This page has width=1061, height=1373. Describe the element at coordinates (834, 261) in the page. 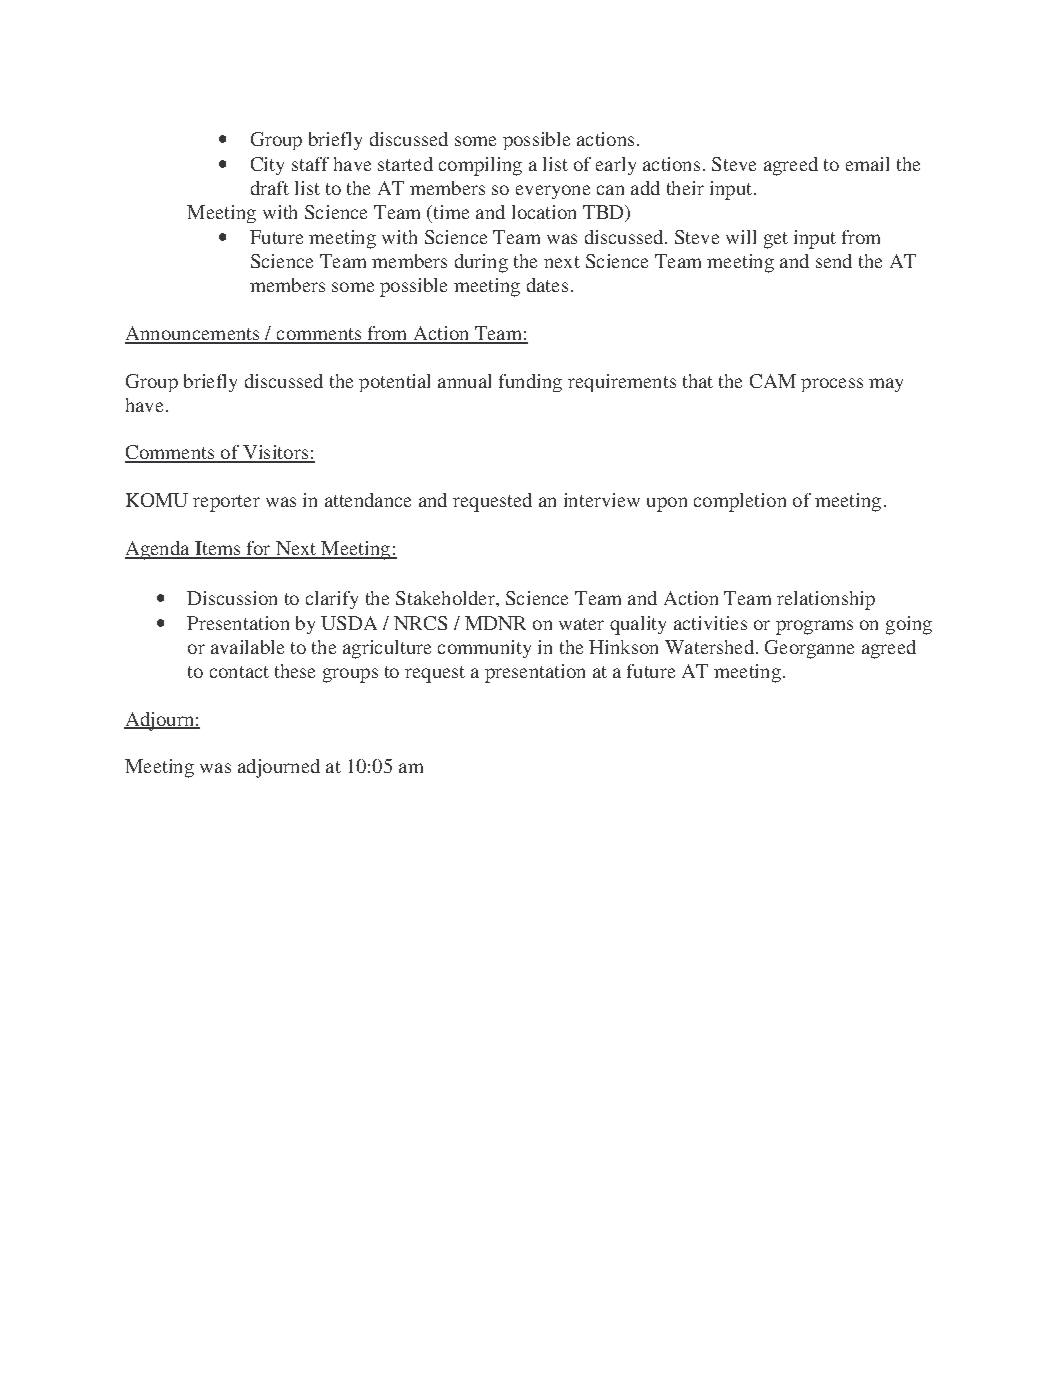

I see `send` at that location.
